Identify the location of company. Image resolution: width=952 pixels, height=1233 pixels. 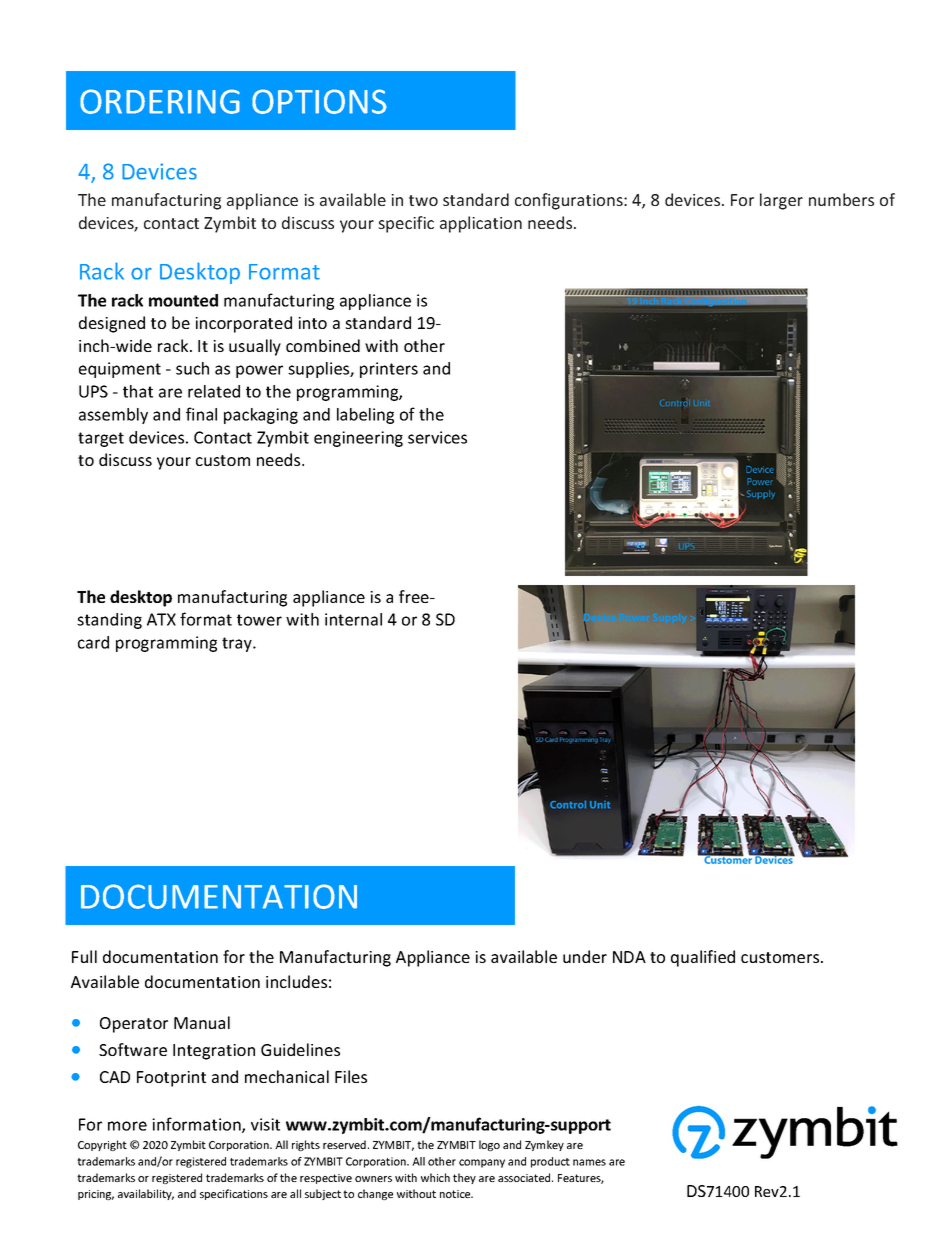
(482, 1163).
